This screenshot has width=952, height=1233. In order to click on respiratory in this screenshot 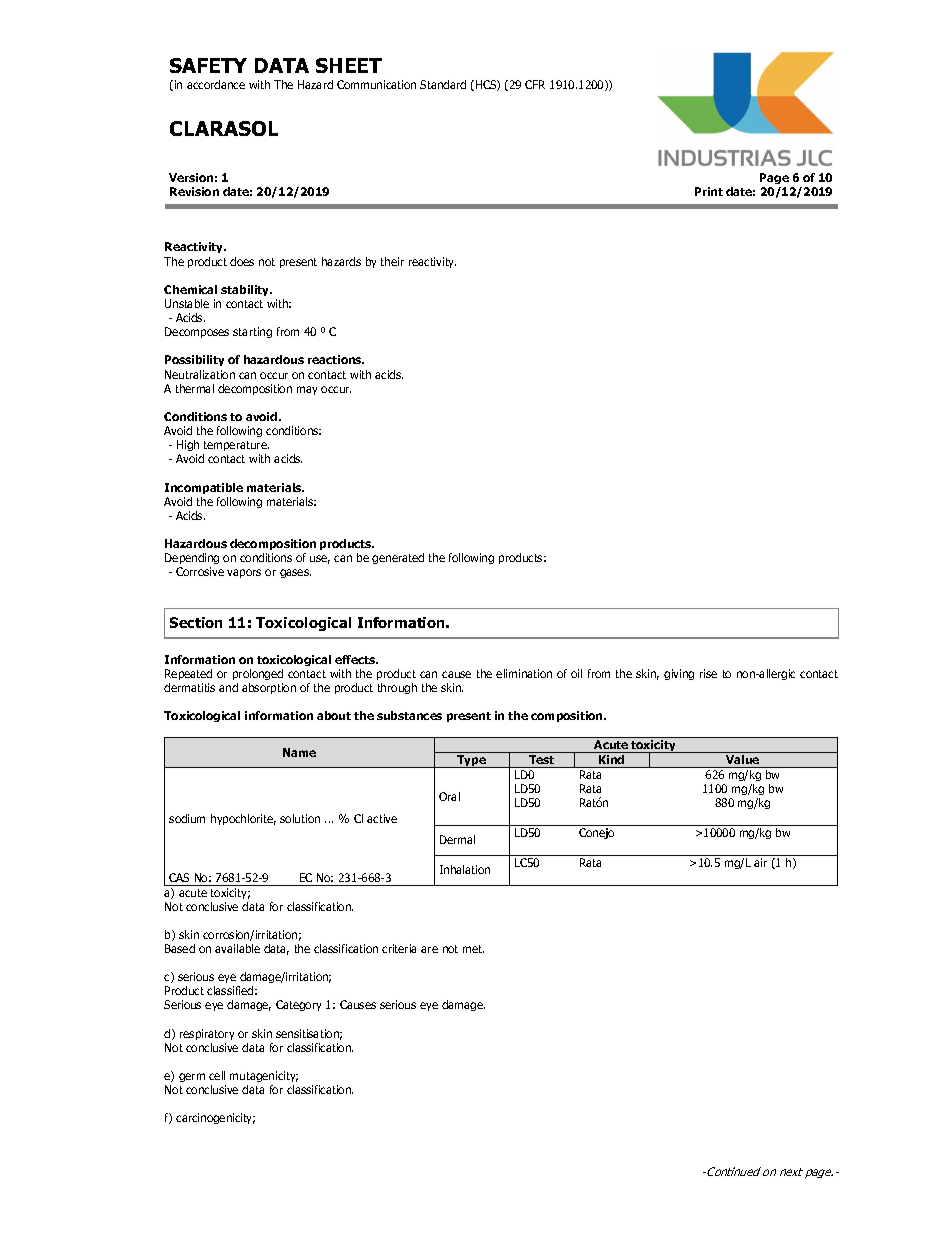, I will do `click(207, 1034)`.
